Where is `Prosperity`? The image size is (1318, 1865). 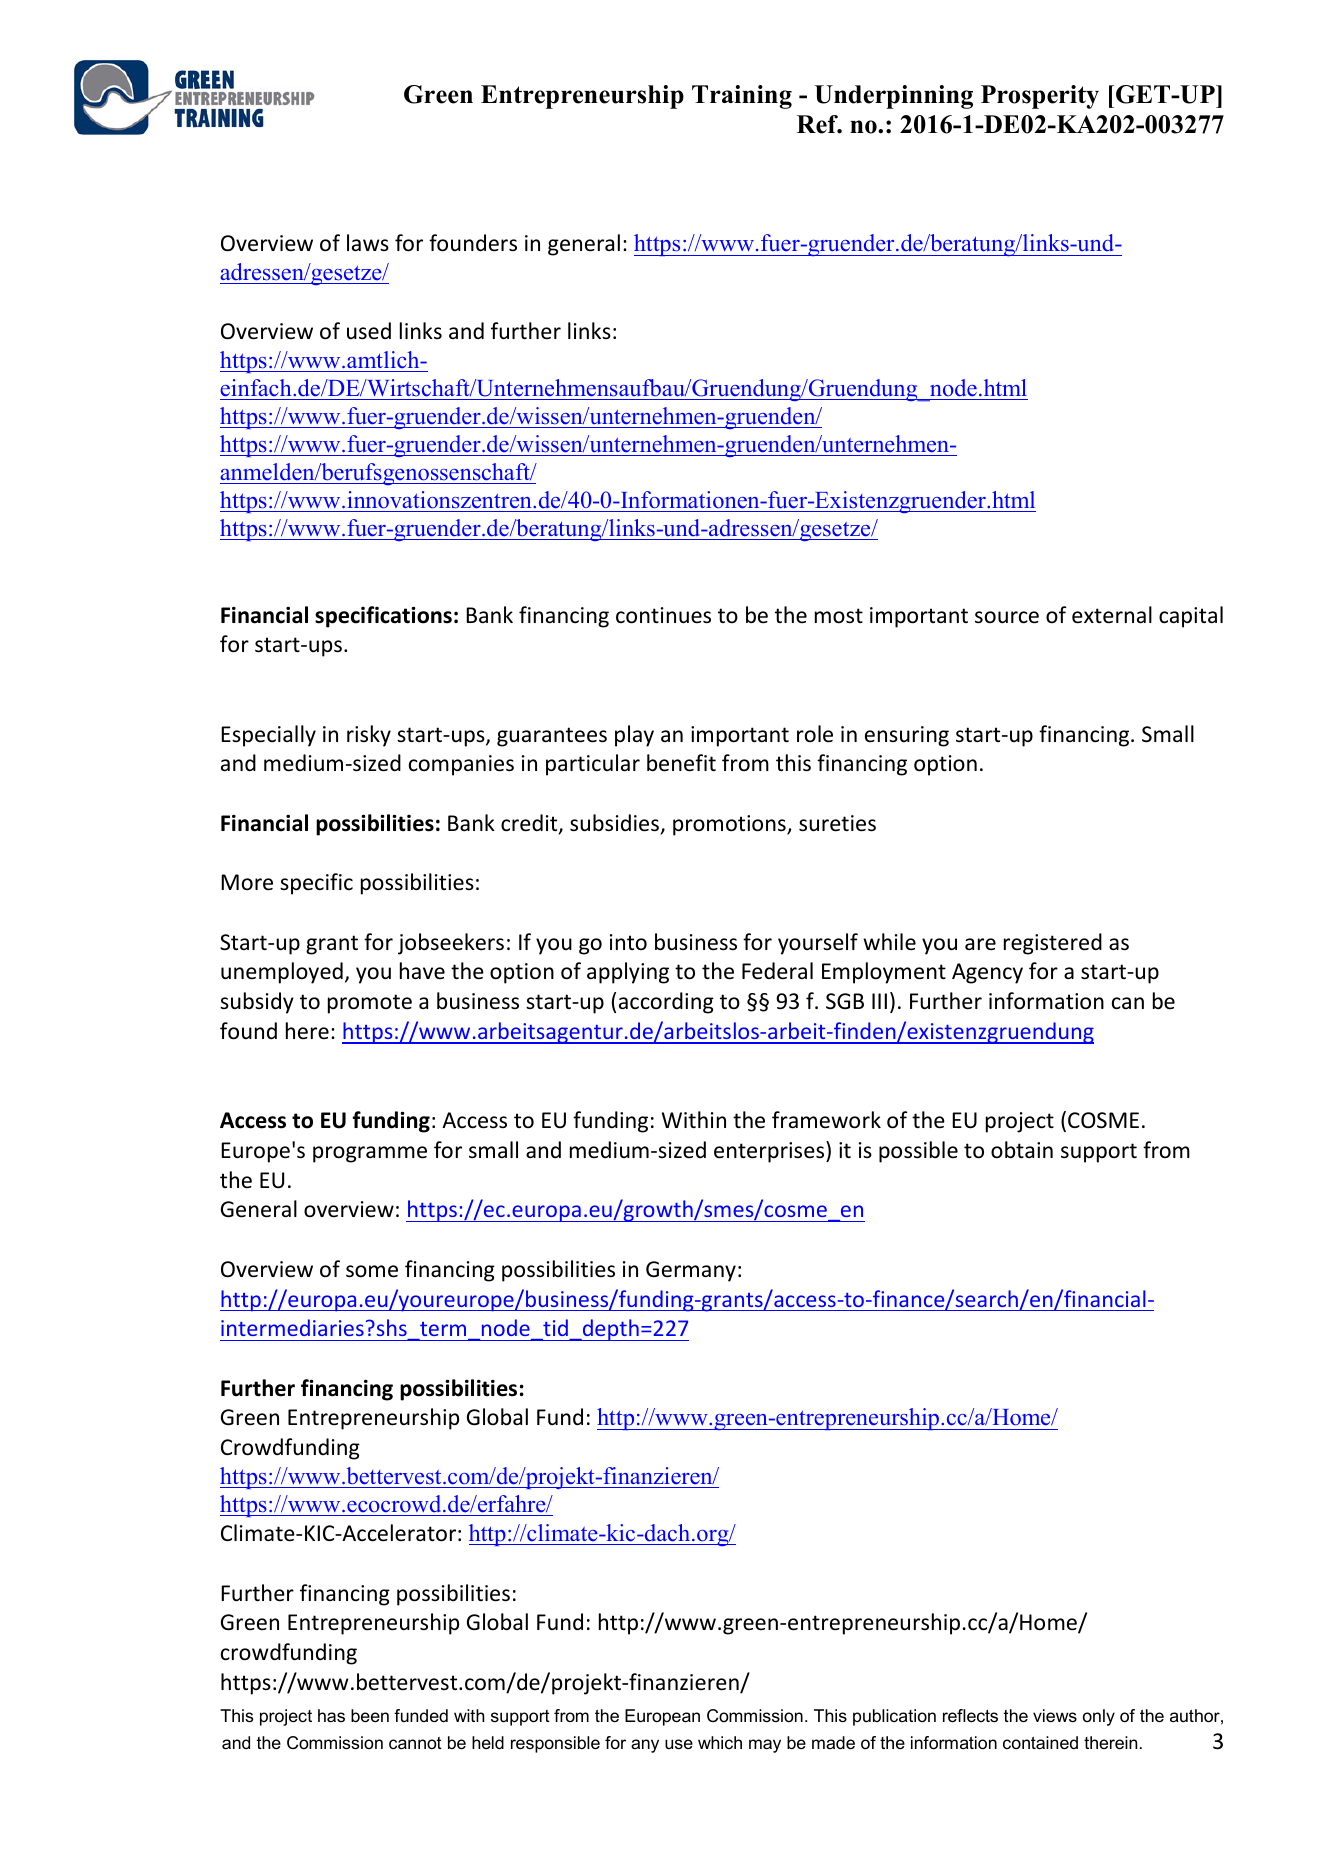 Prosperity is located at coordinates (1040, 97).
